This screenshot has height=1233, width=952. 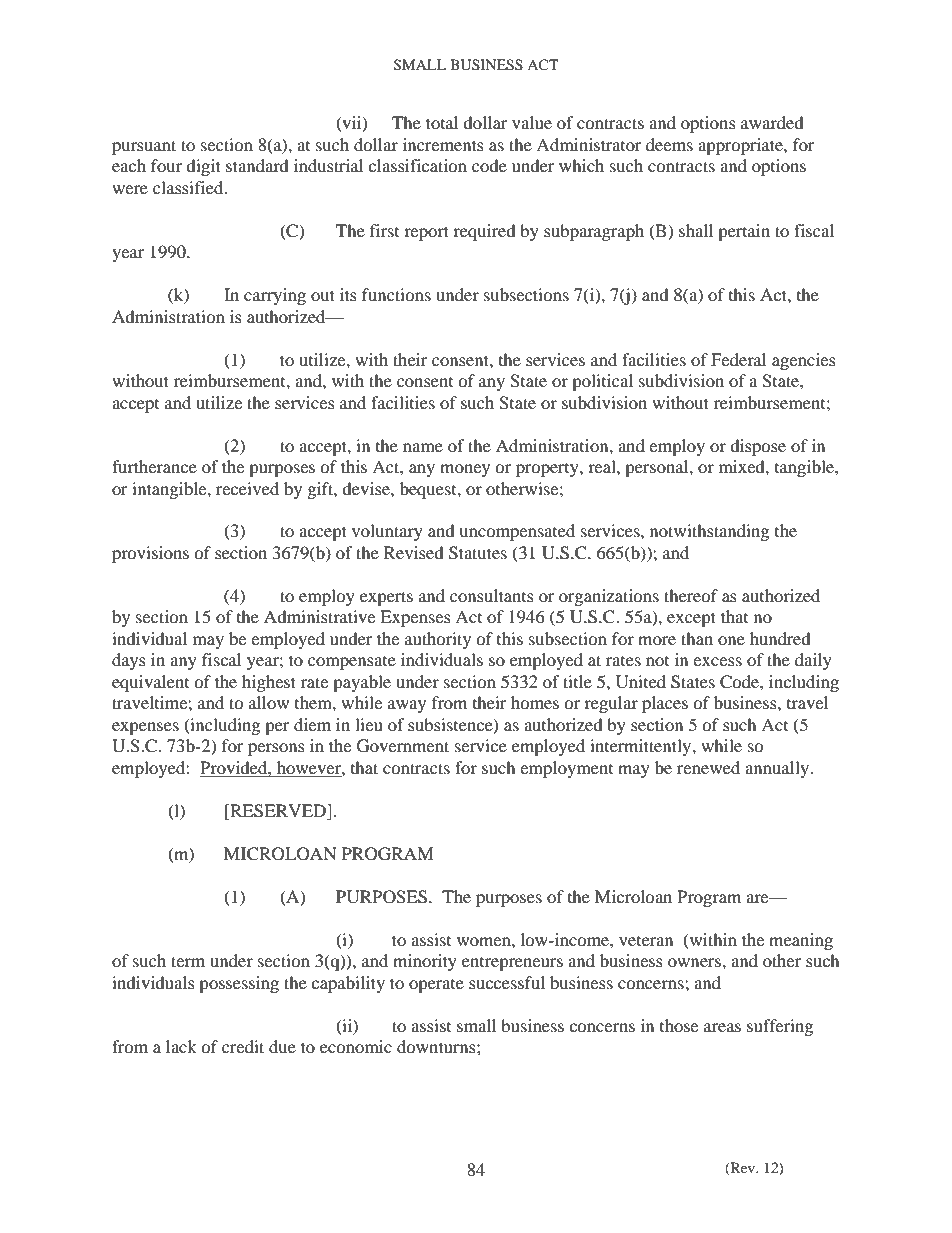 I want to click on lack, so click(x=181, y=1046).
